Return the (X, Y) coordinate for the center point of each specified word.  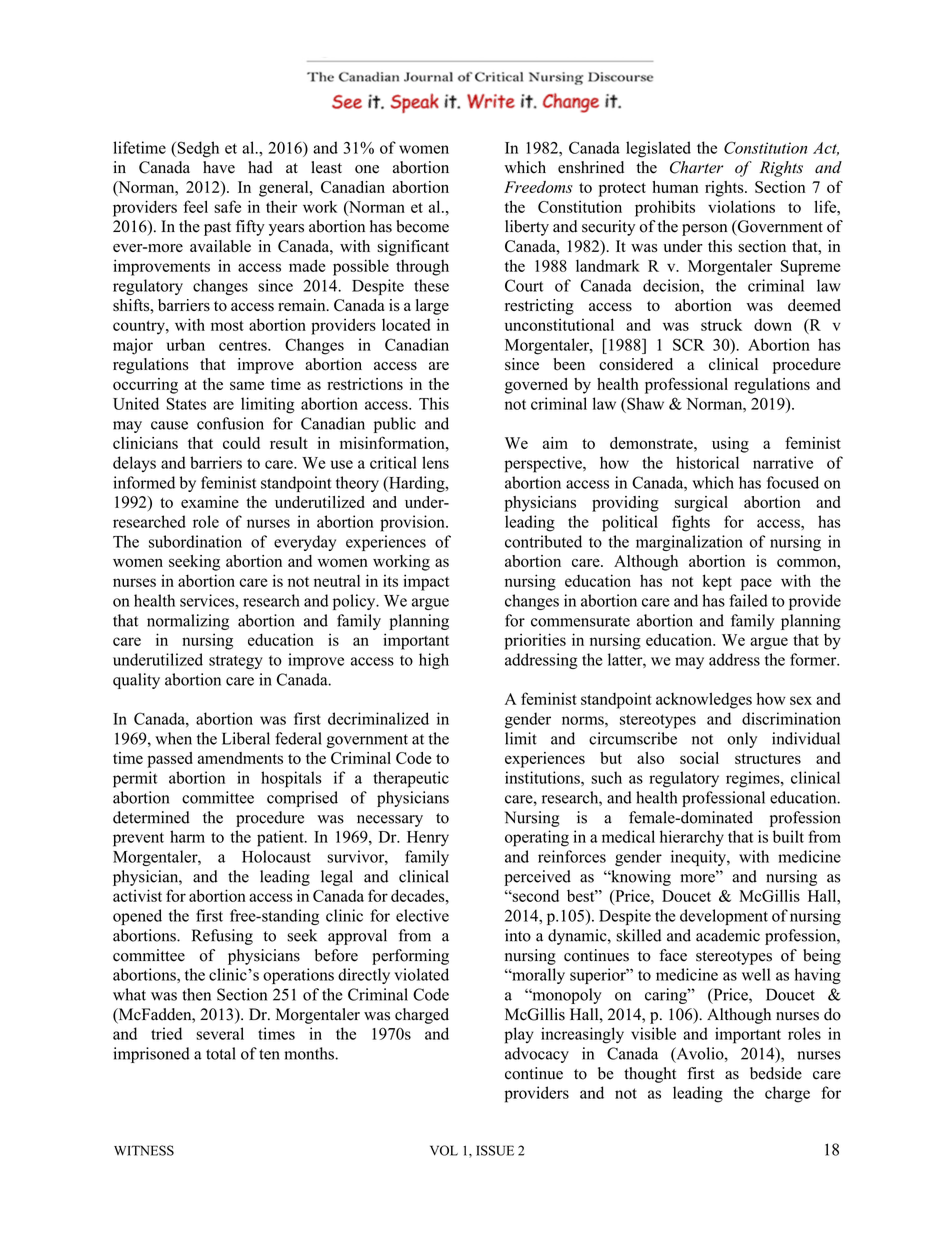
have (219, 167)
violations (741, 206)
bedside (776, 1073)
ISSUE (495, 1150)
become (422, 226)
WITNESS (144, 1150)
